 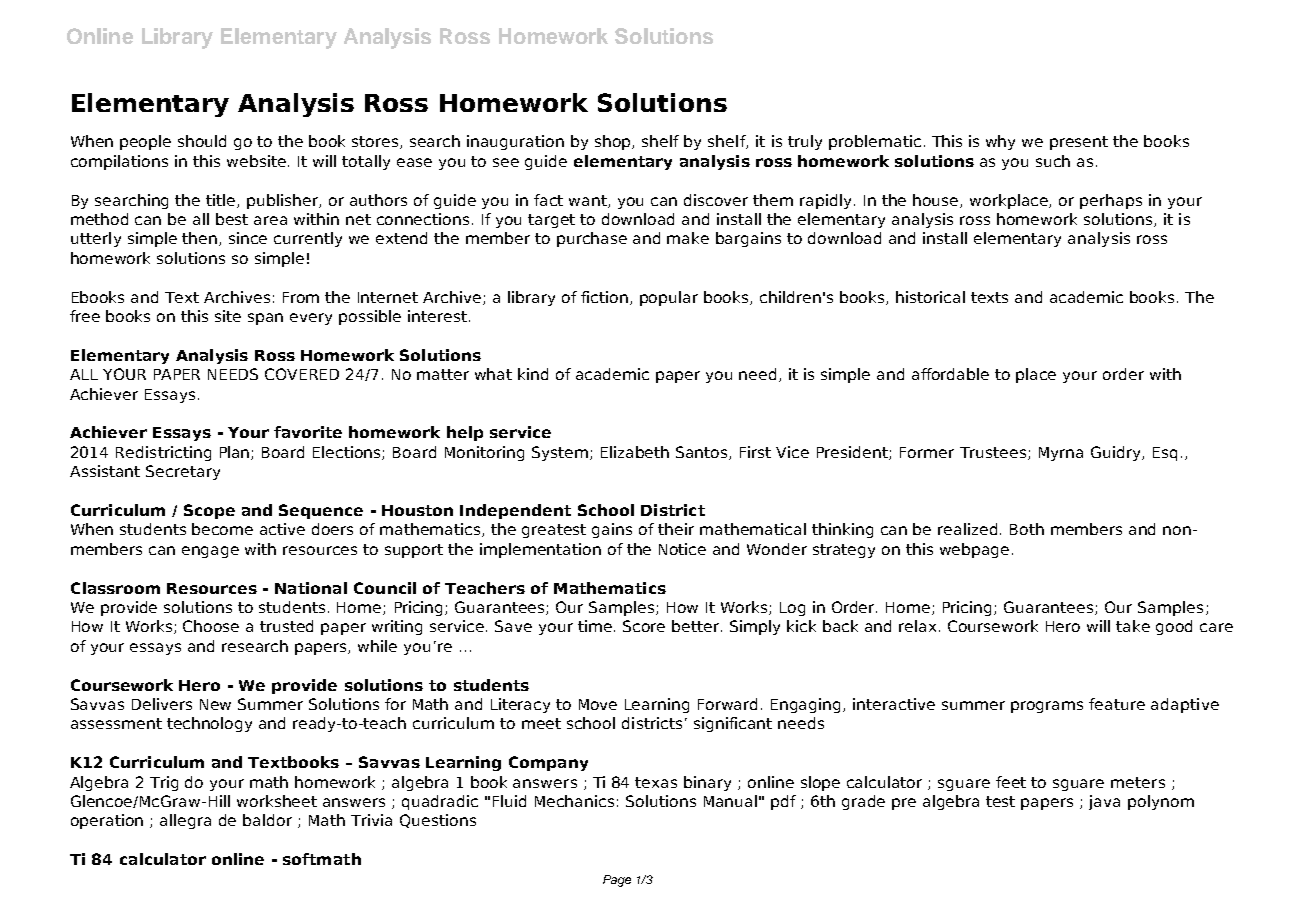 What do you see at coordinates (614, 142) in the document?
I see `shop` at bounding box center [614, 142].
